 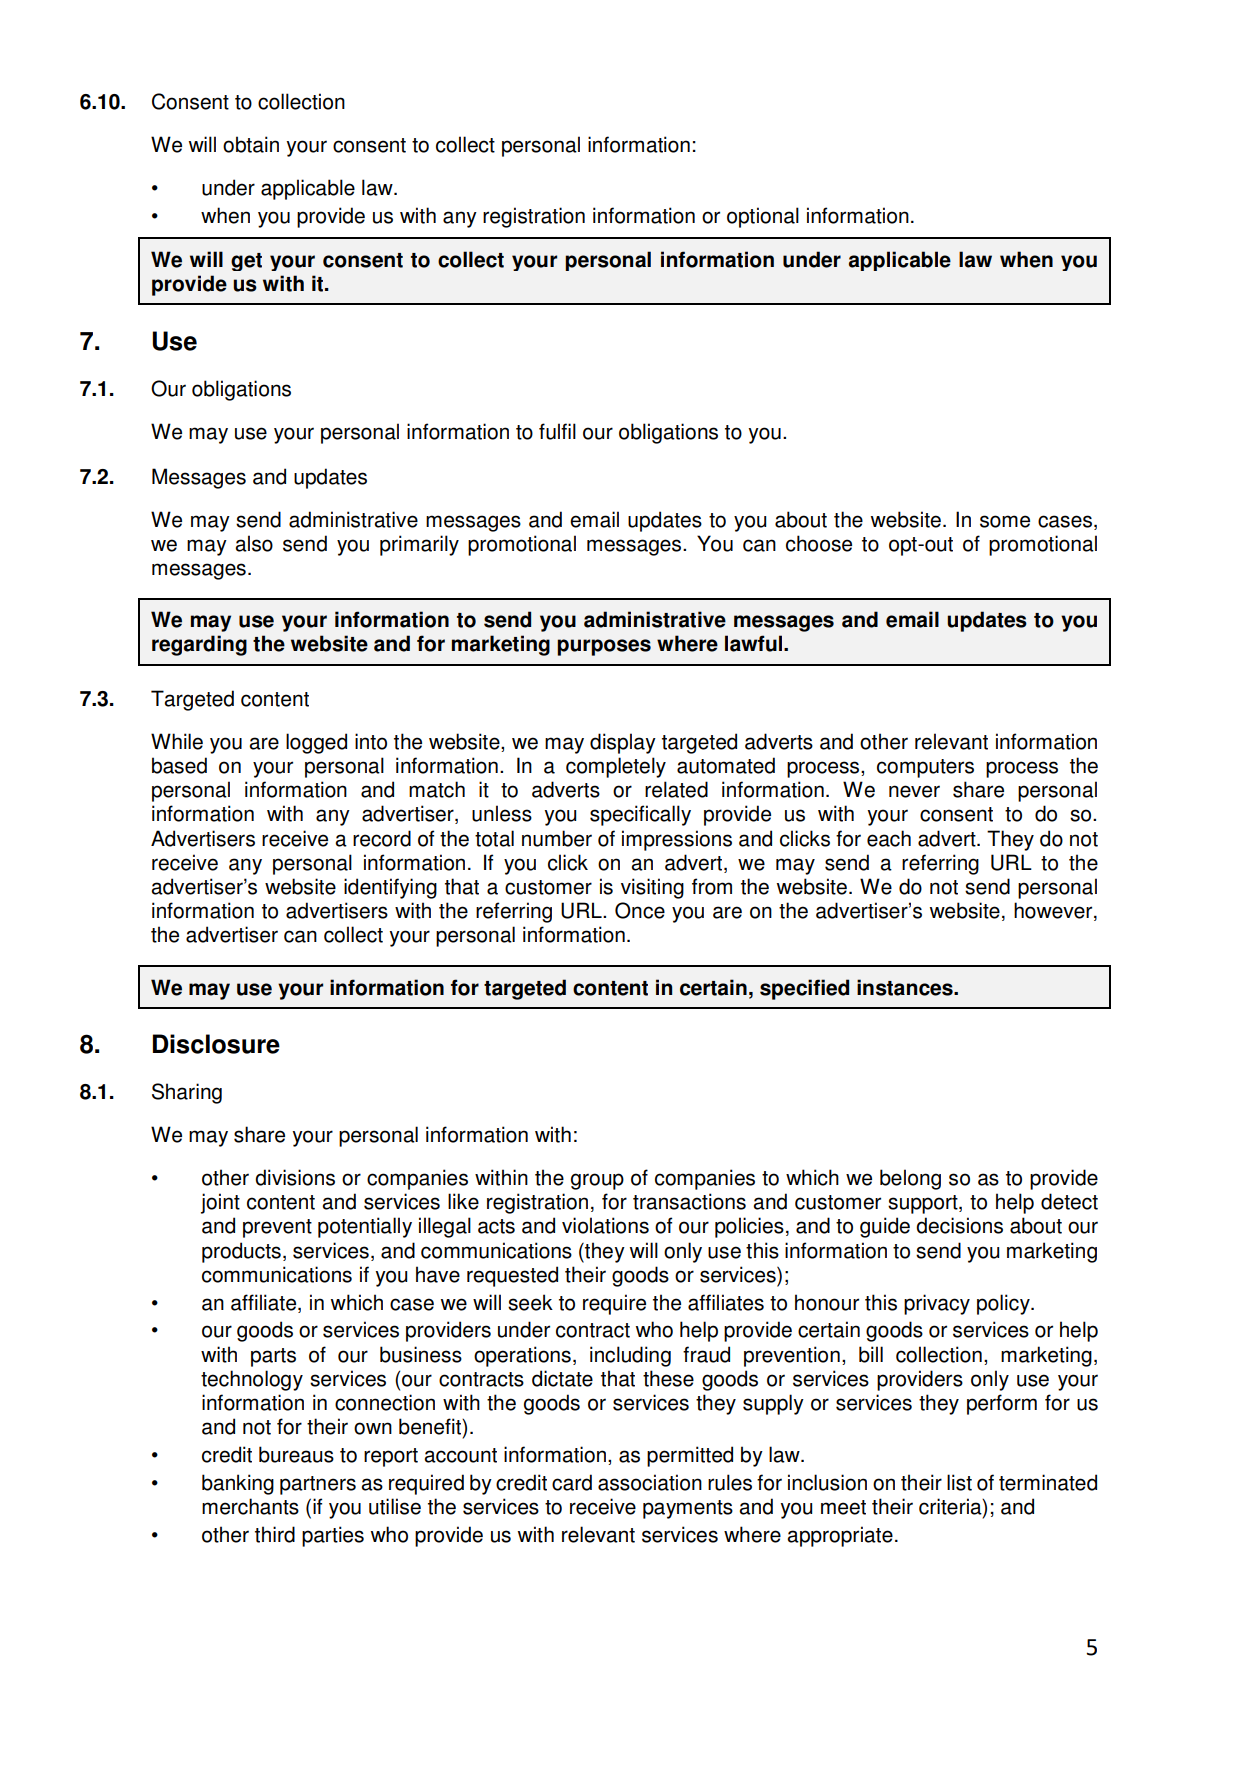 I want to click on logged, so click(x=316, y=743).
